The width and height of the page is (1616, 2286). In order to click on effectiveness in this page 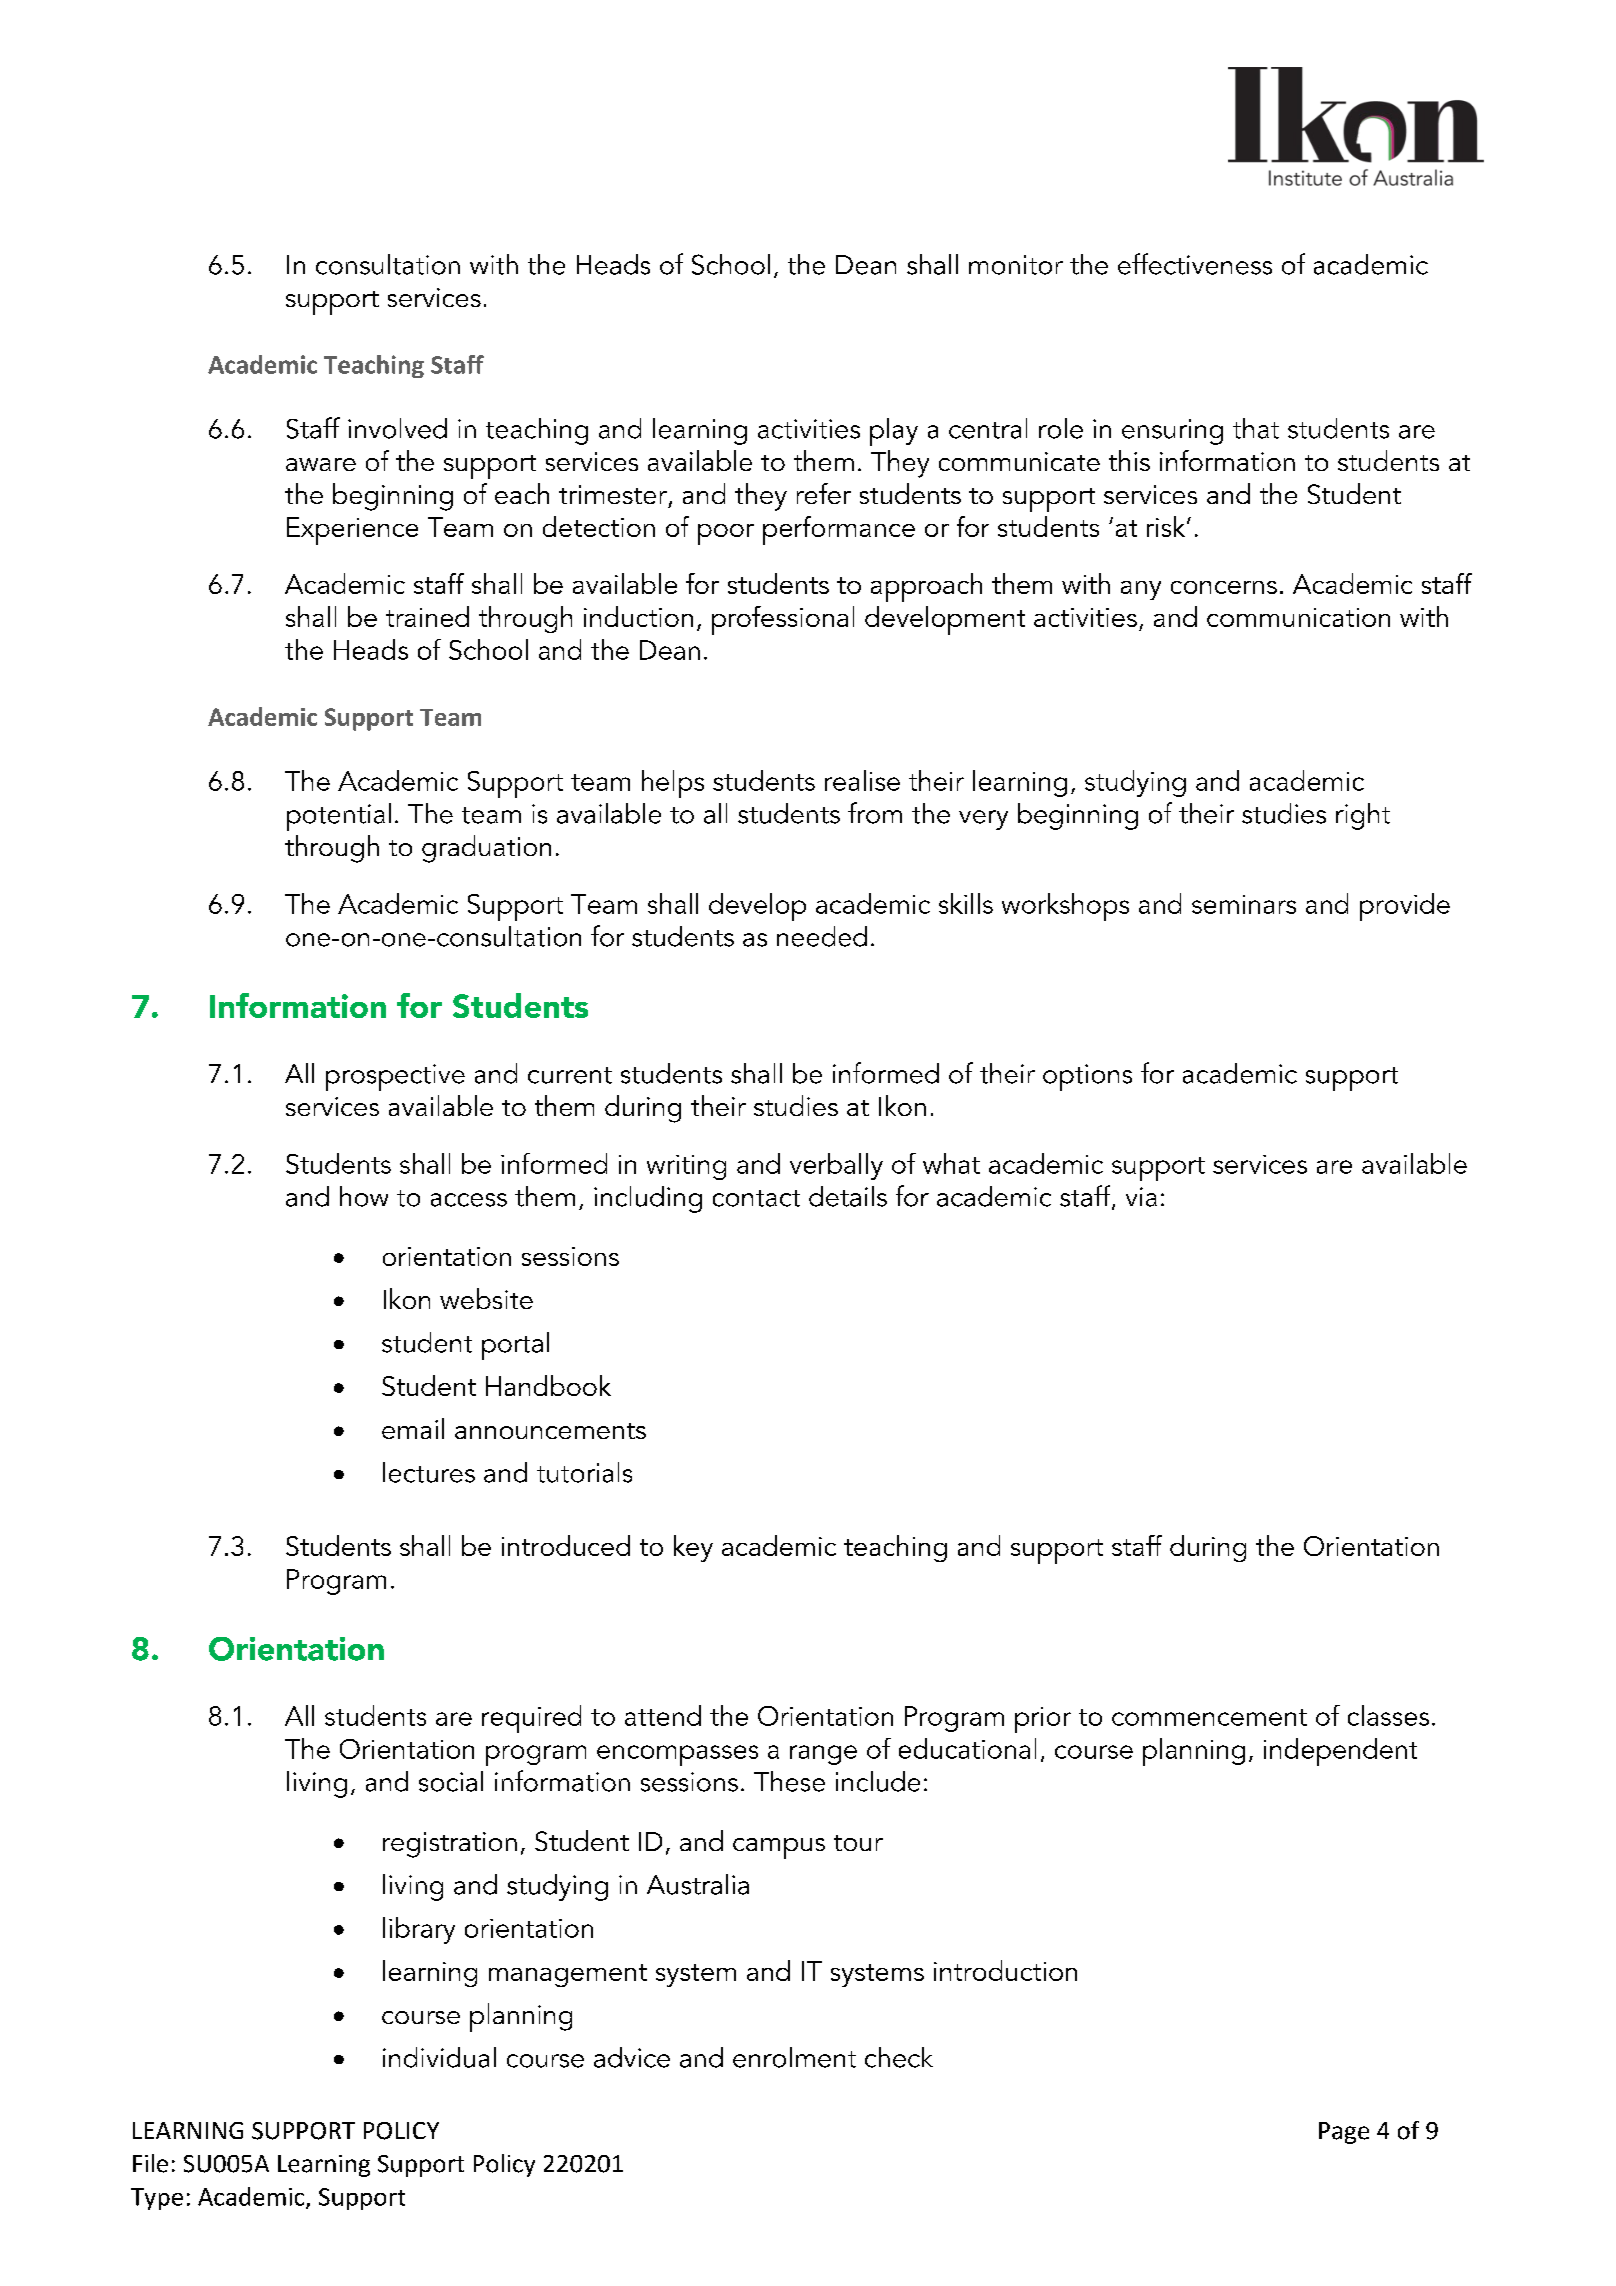, I will do `click(1195, 264)`.
